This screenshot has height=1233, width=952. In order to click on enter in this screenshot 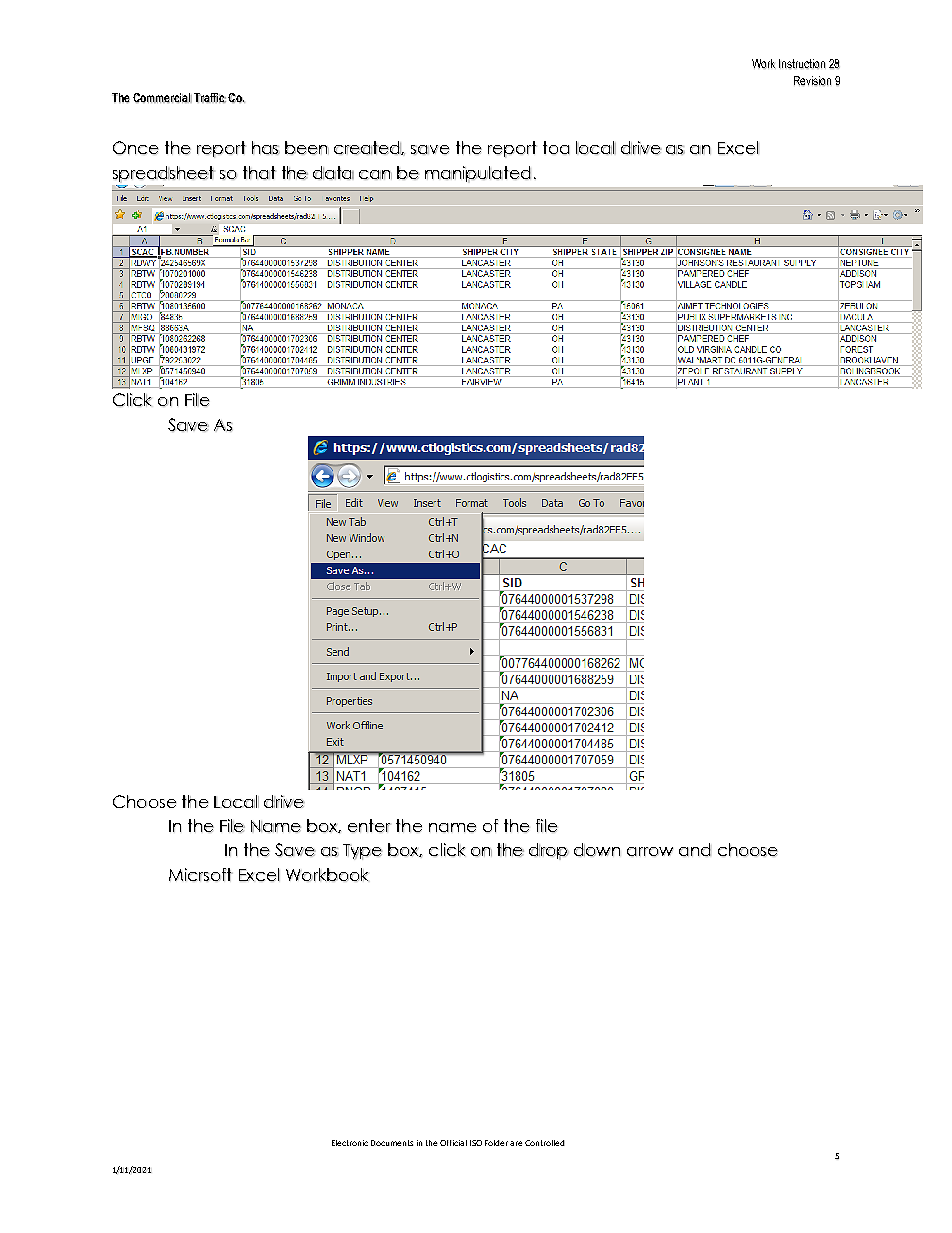, I will do `click(369, 826)`.
